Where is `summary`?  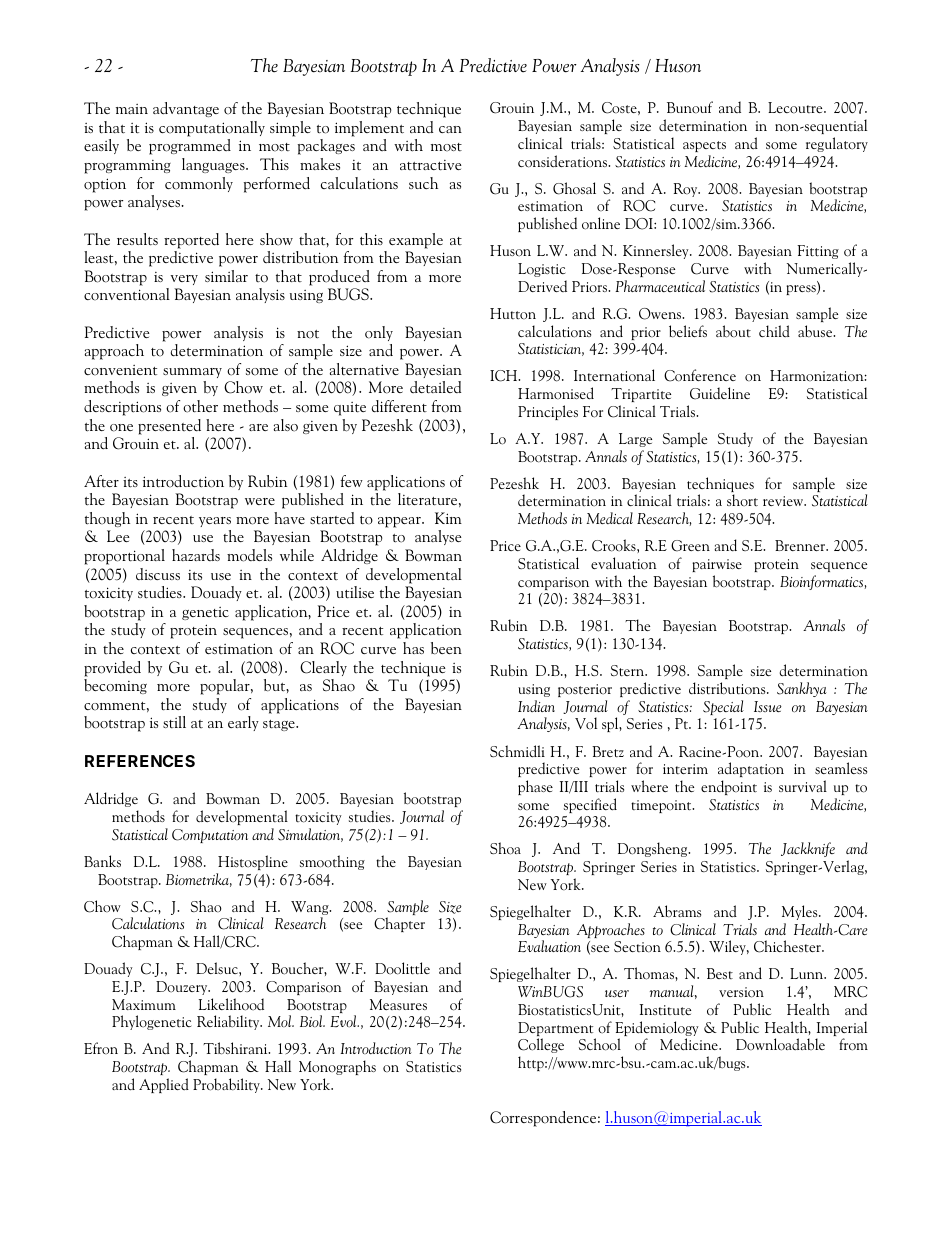
summary is located at coordinates (192, 373).
